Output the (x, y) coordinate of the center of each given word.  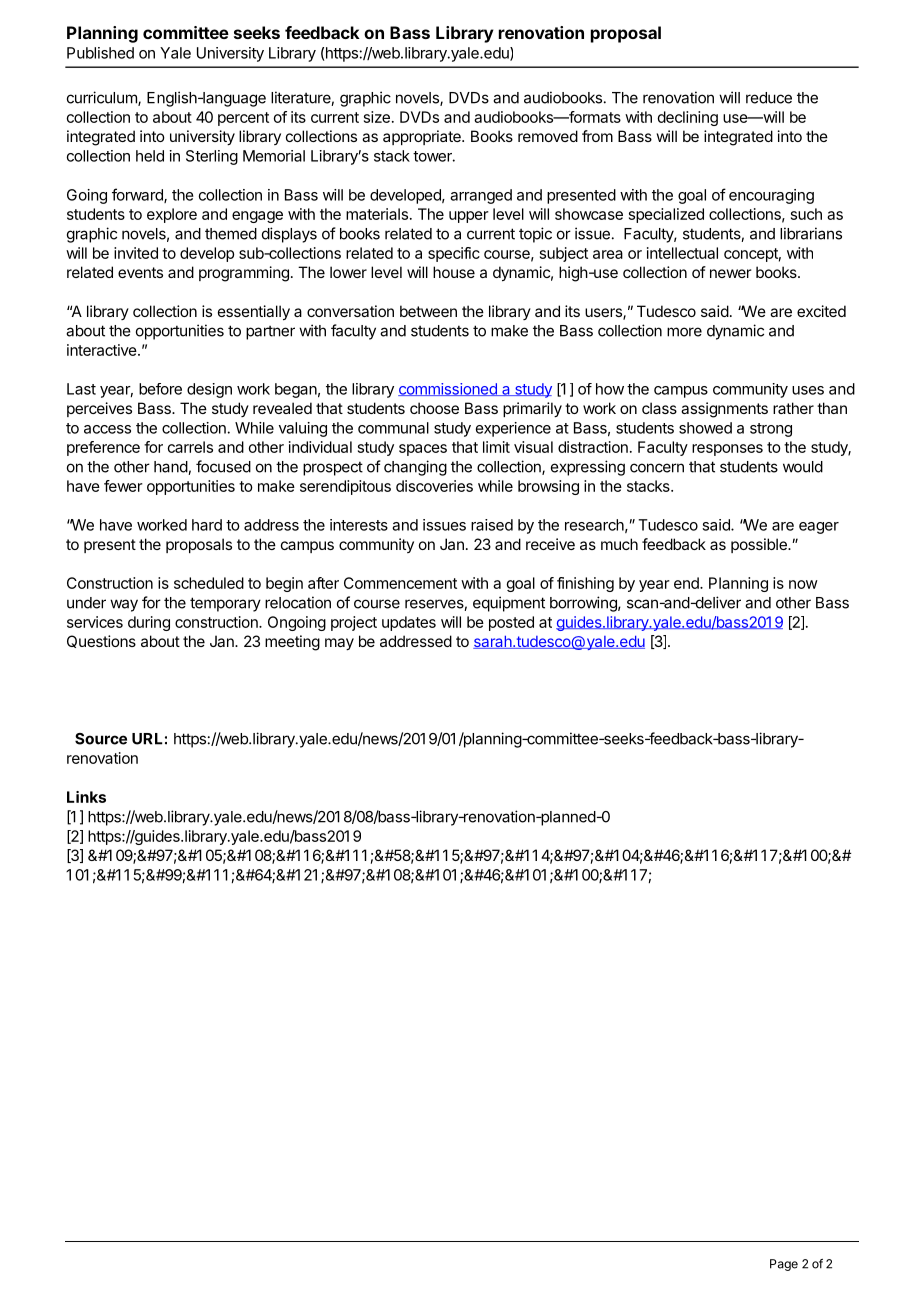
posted (511, 623)
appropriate (423, 137)
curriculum (103, 98)
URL (147, 739)
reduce (769, 98)
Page (784, 1265)
